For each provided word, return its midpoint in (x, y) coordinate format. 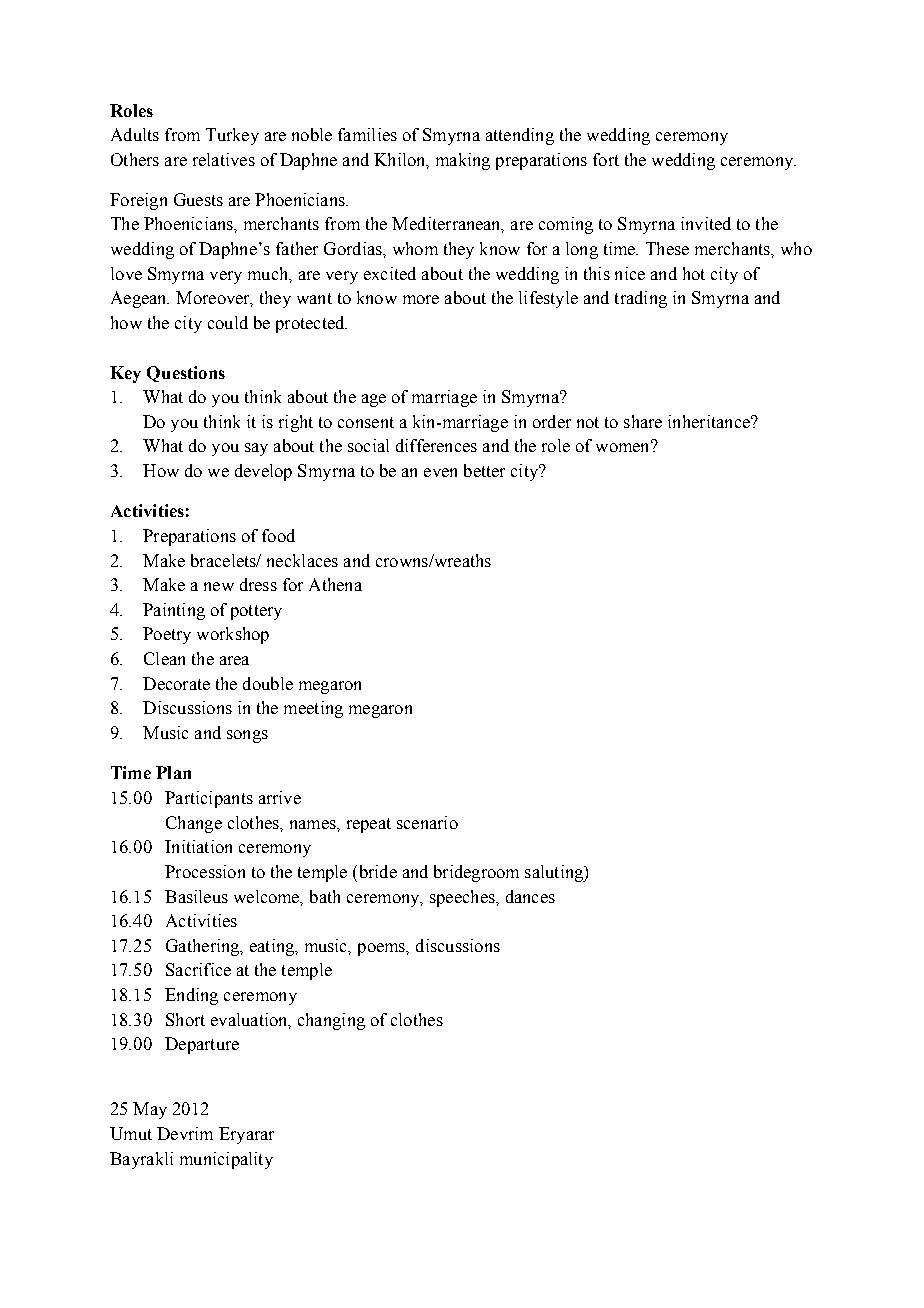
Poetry (167, 635)
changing (331, 1021)
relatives (224, 159)
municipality (226, 1160)
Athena (335, 584)
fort (606, 159)
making (463, 161)
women (624, 446)
